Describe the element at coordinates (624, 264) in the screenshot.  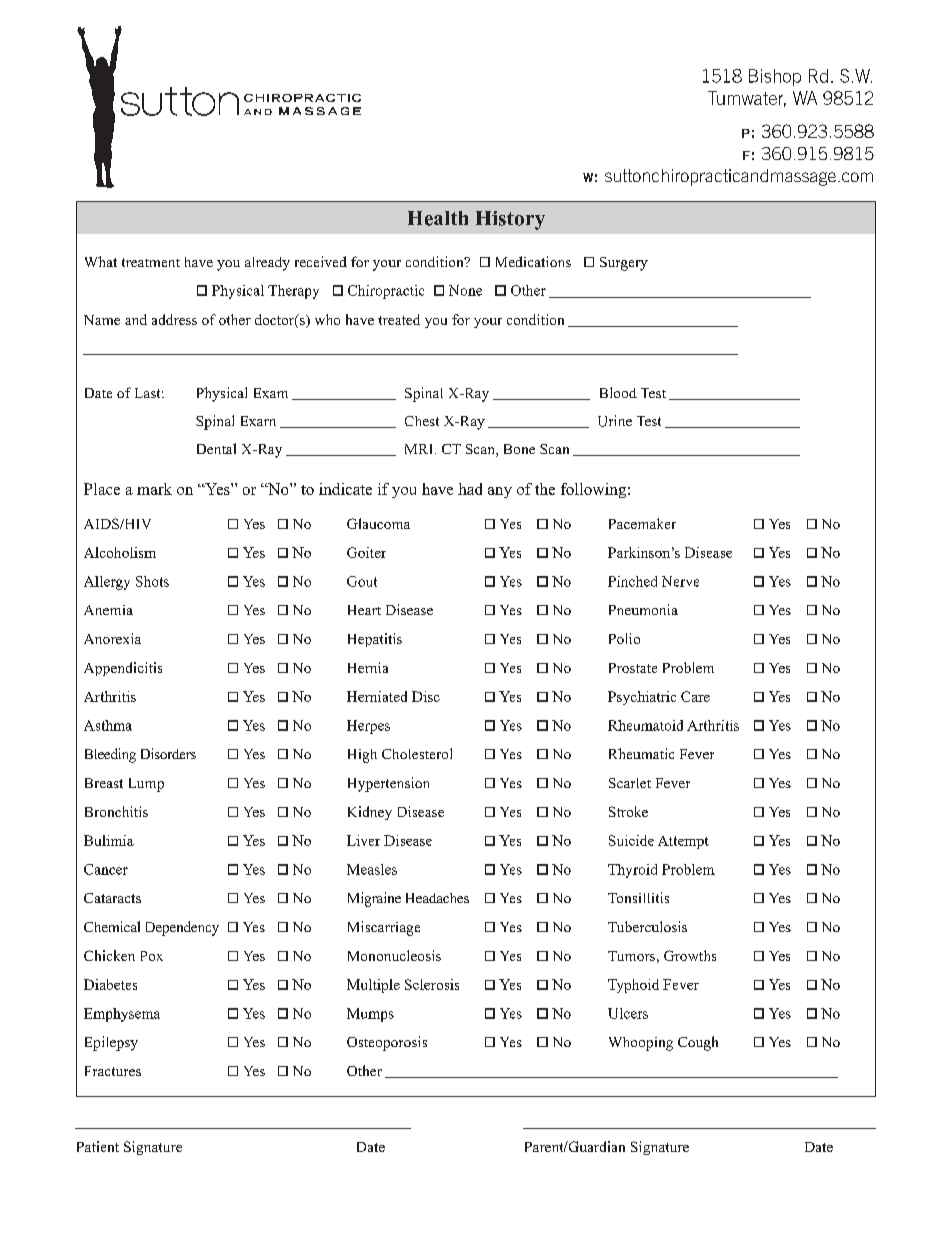
I see `Surgery` at that location.
